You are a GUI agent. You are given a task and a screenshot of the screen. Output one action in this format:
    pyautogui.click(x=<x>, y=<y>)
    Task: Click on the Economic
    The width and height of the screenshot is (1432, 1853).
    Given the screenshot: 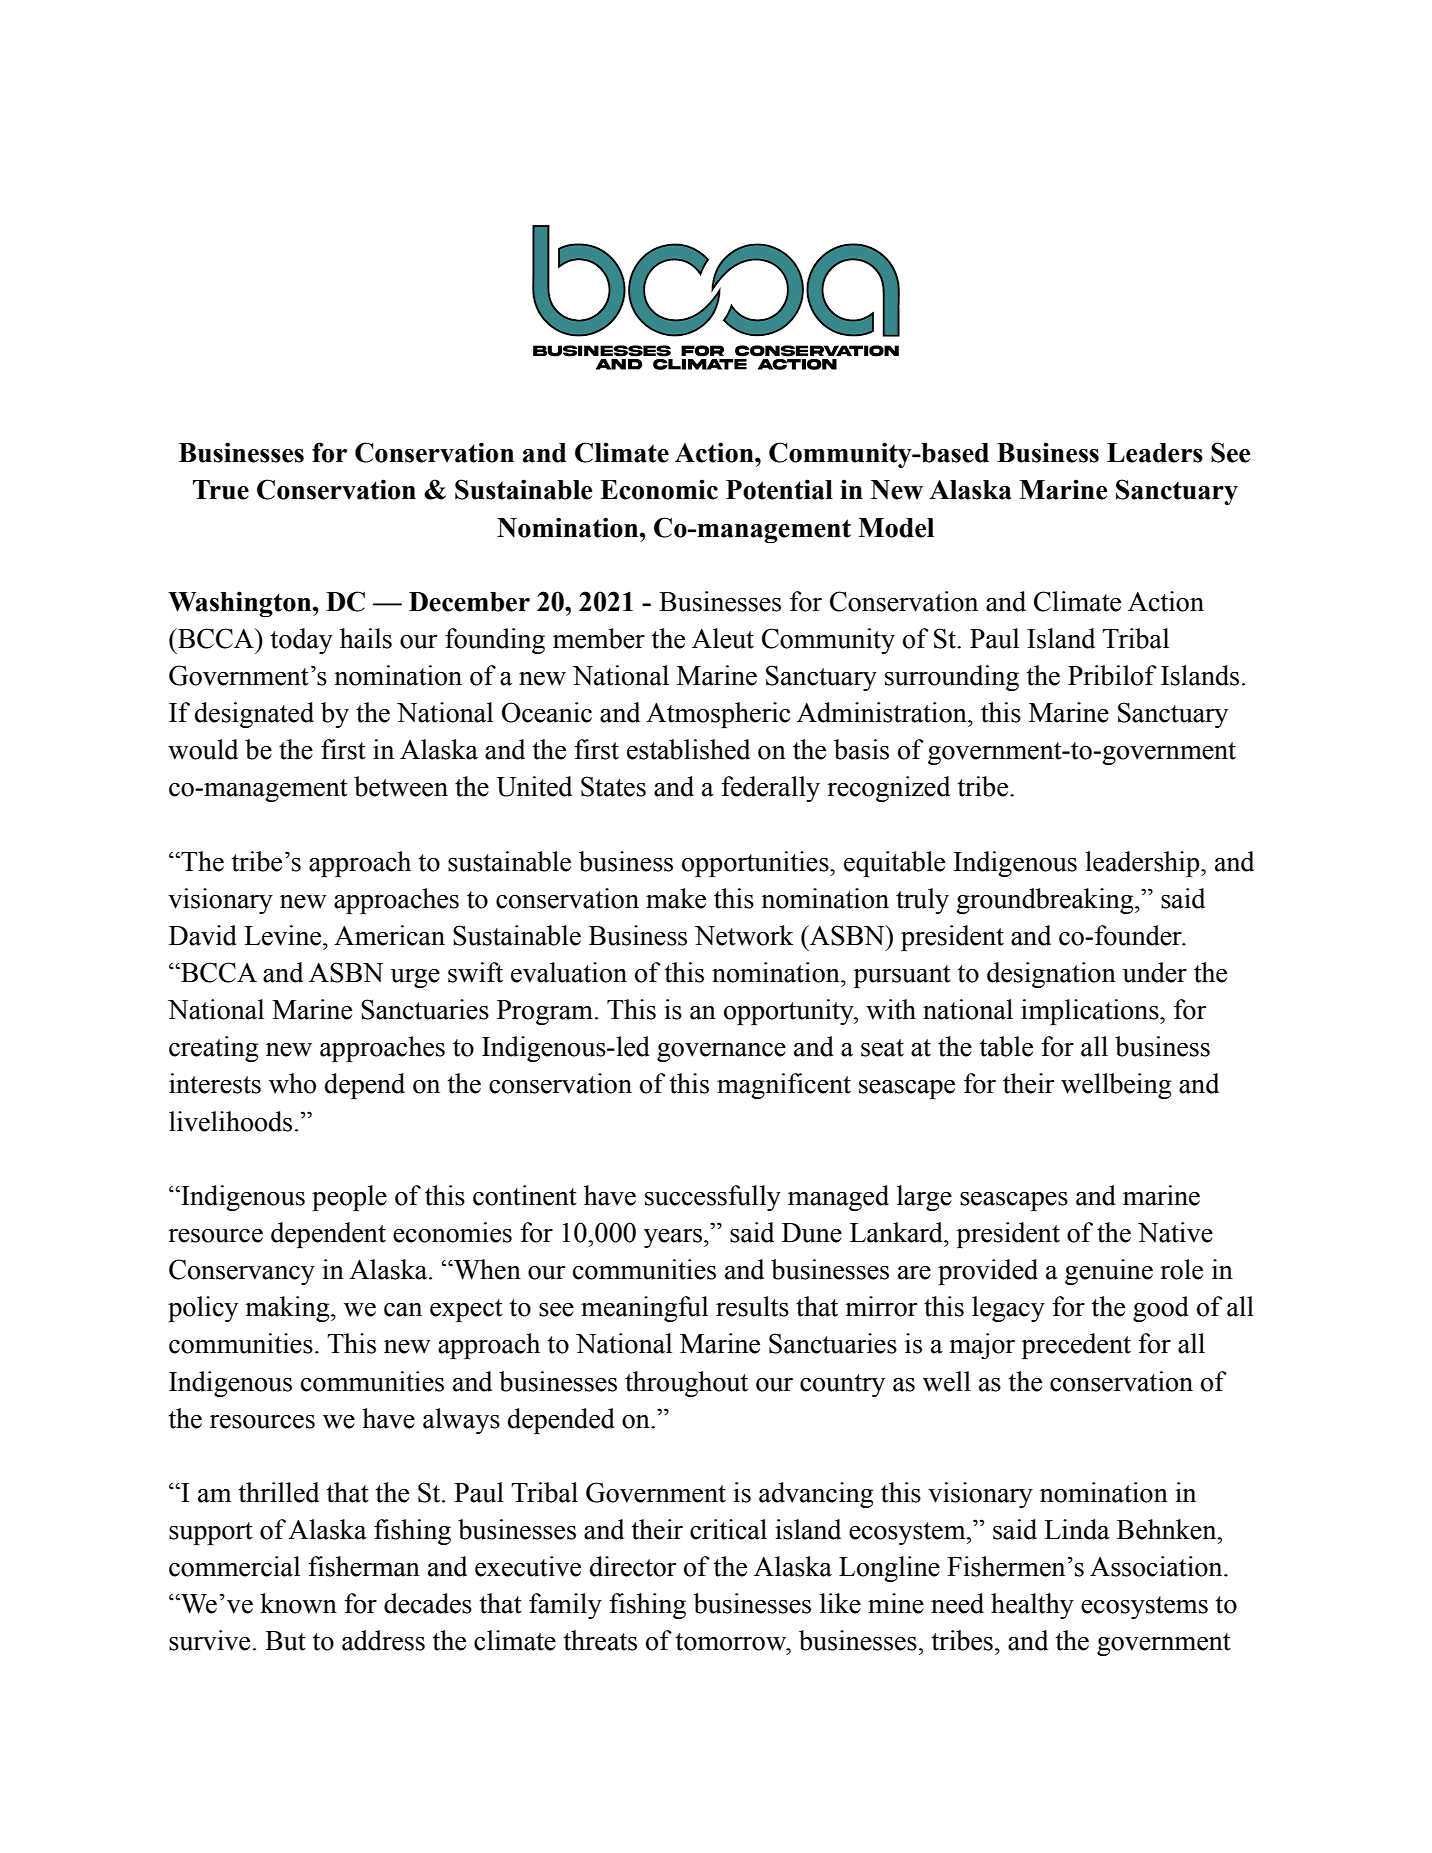 What is the action you would take?
    pyautogui.click(x=659, y=489)
